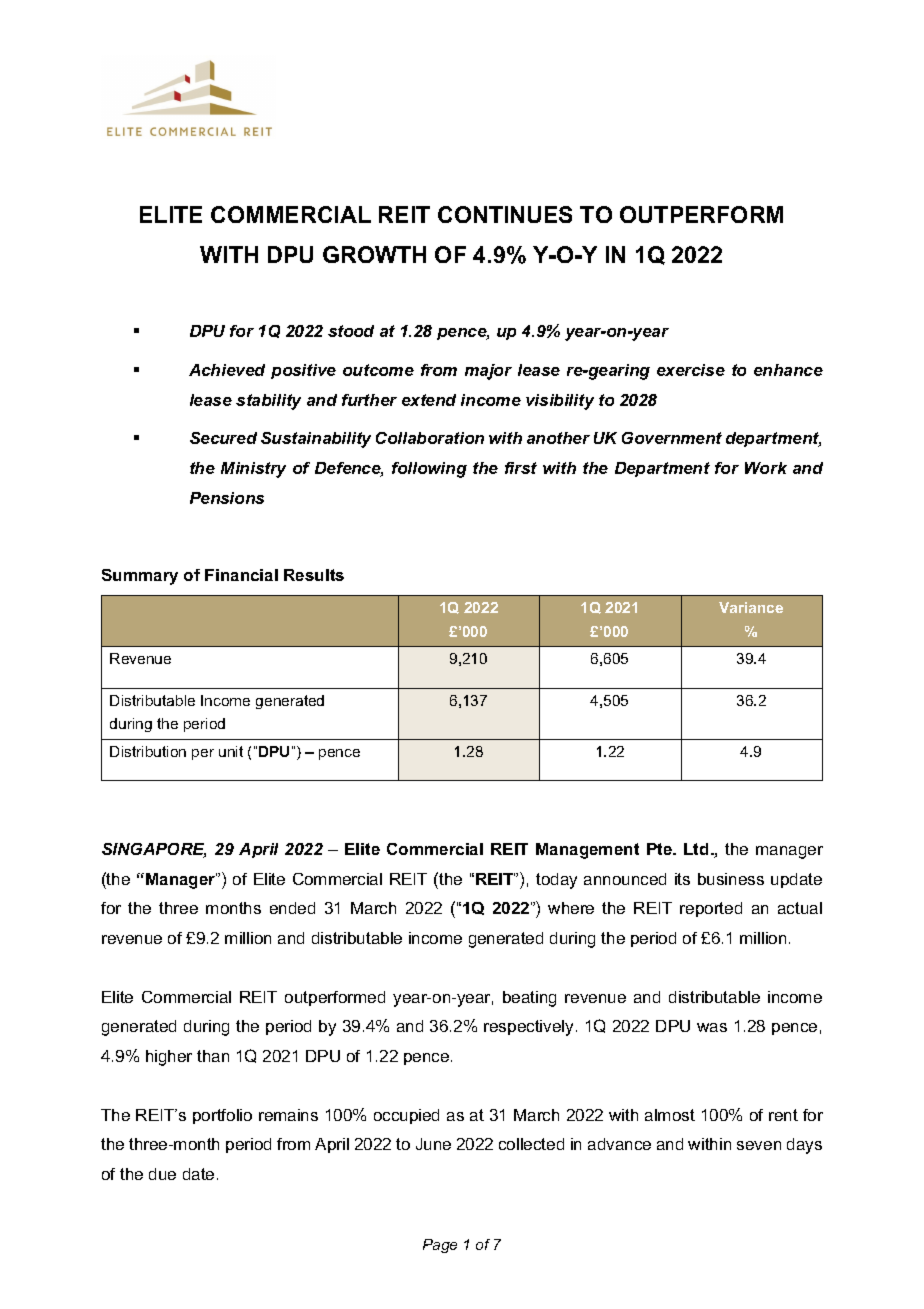 The width and height of the document is (924, 1309). I want to click on Page, so click(440, 1246).
